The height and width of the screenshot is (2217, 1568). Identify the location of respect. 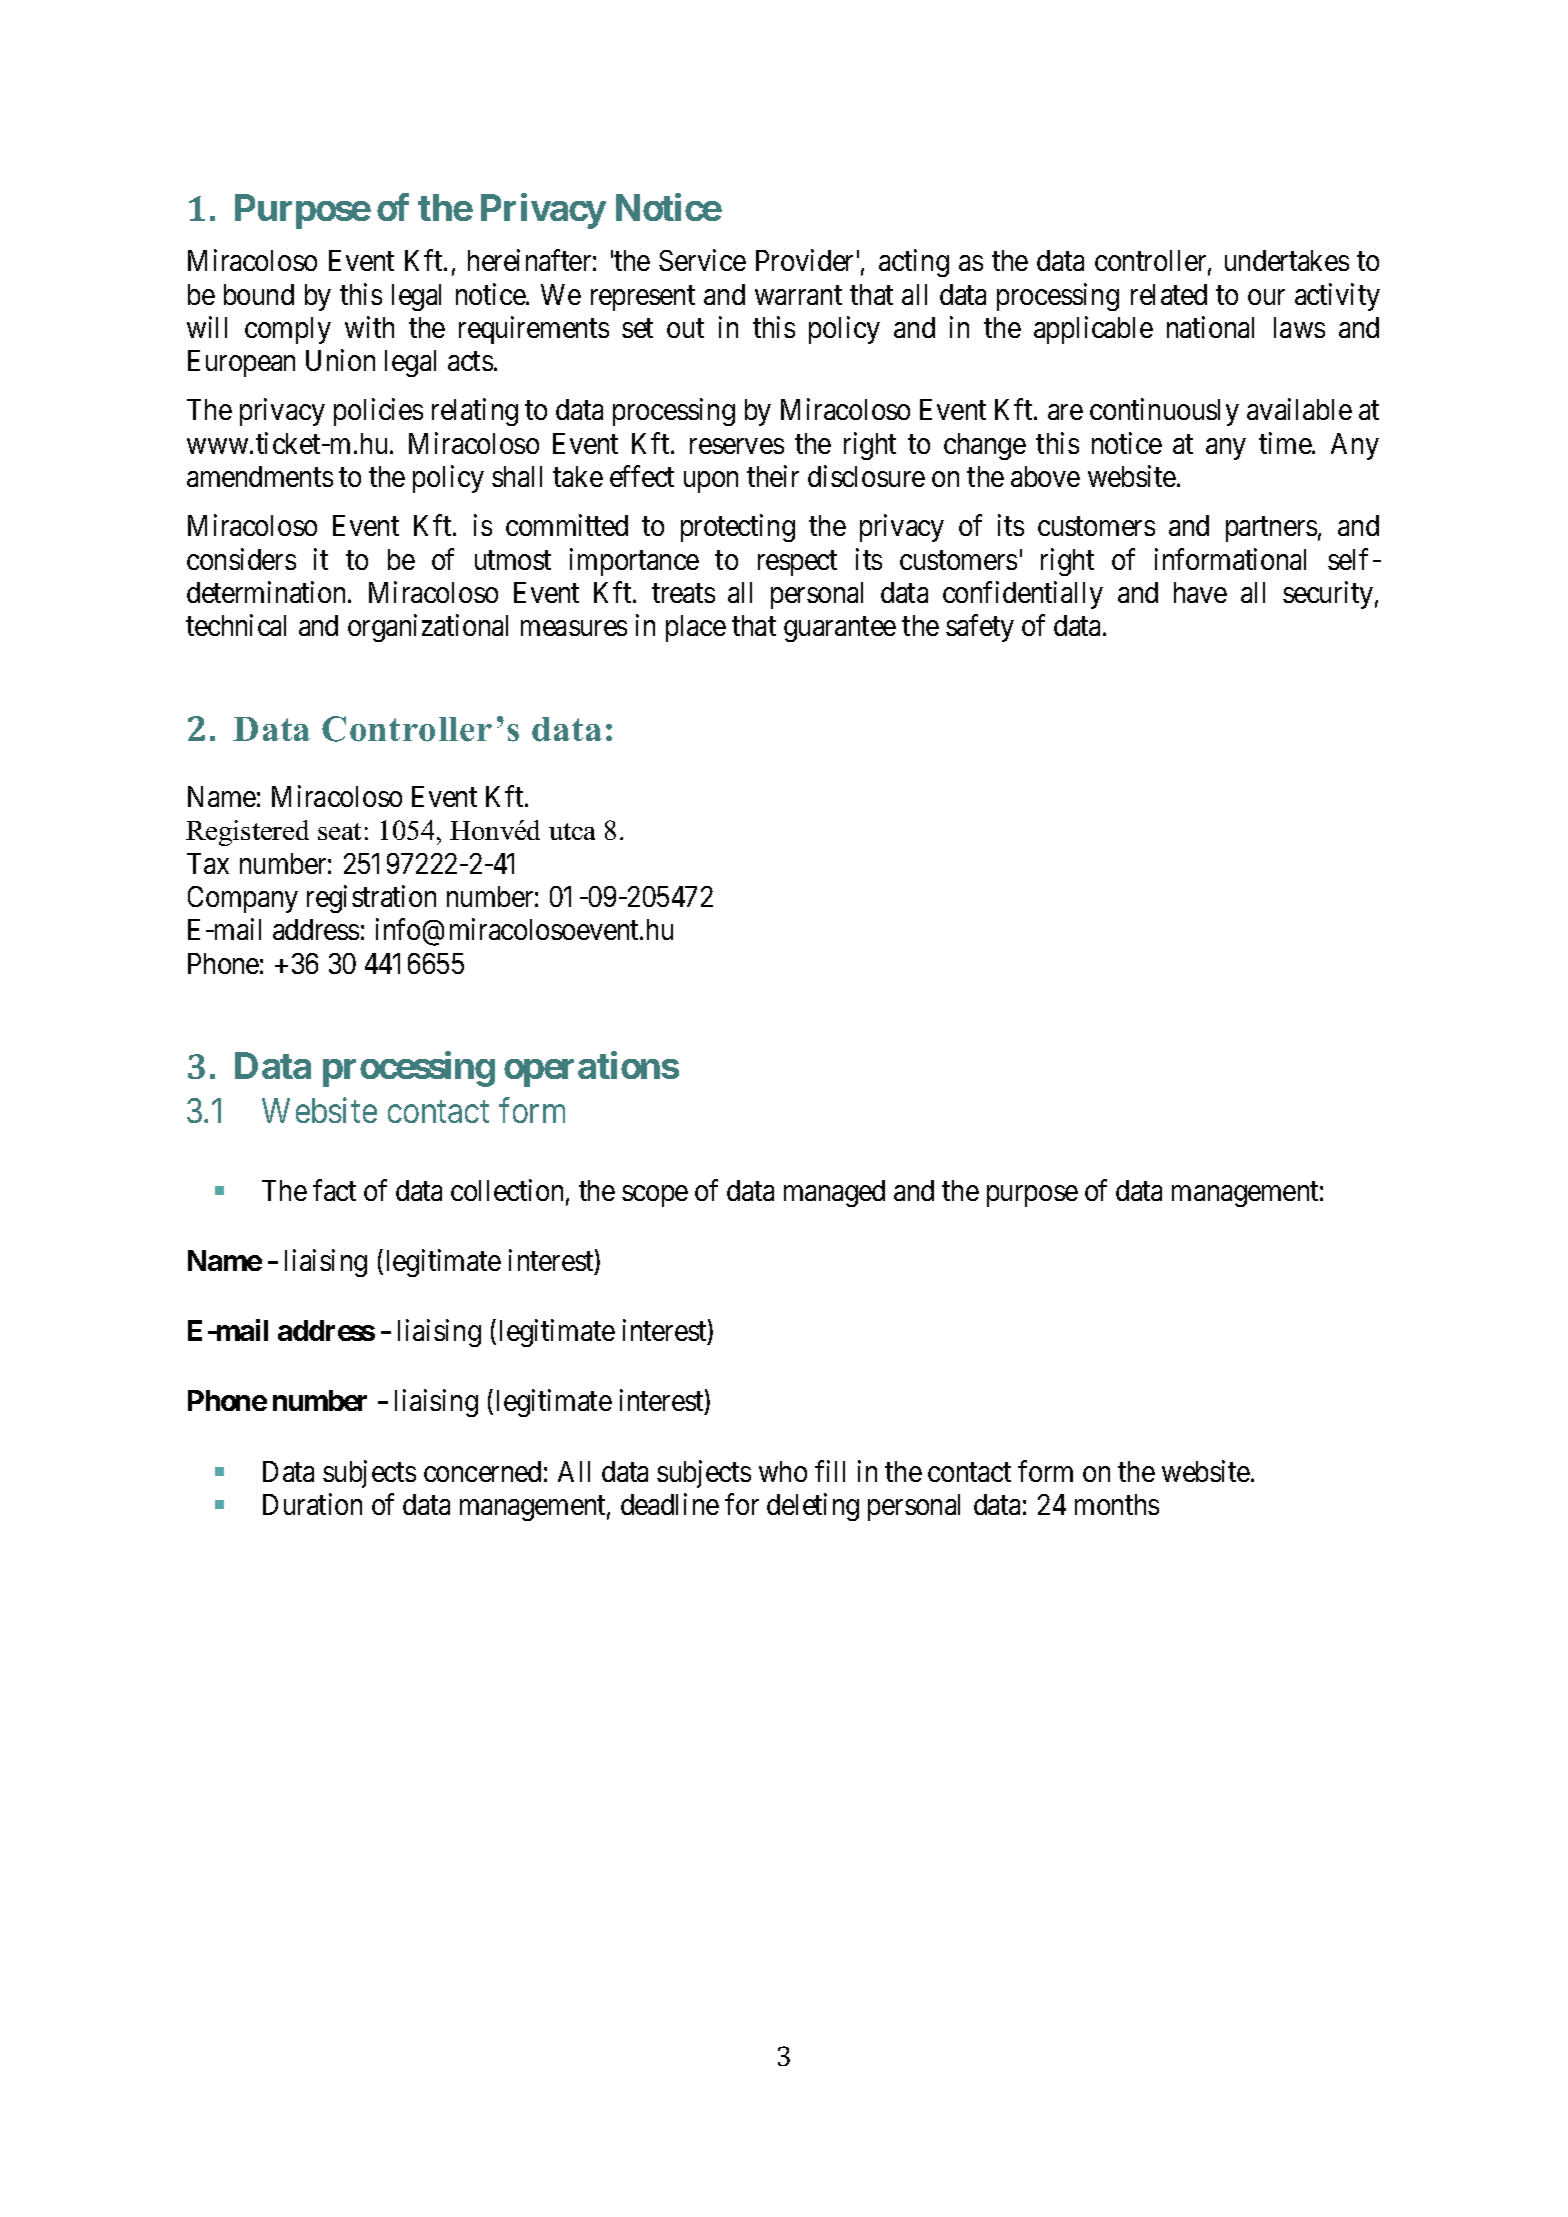
(797, 563).
